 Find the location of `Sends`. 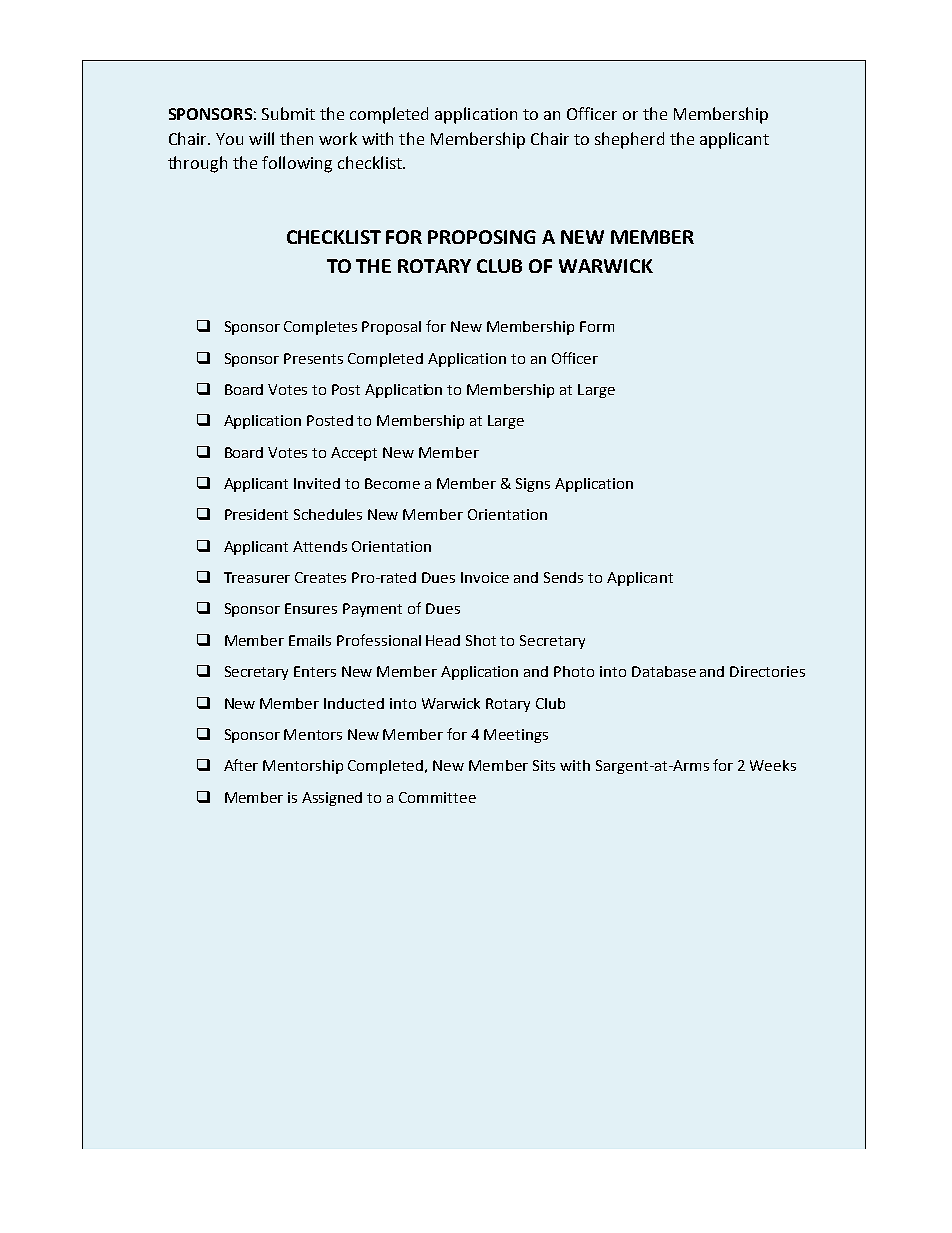

Sends is located at coordinates (563, 577).
